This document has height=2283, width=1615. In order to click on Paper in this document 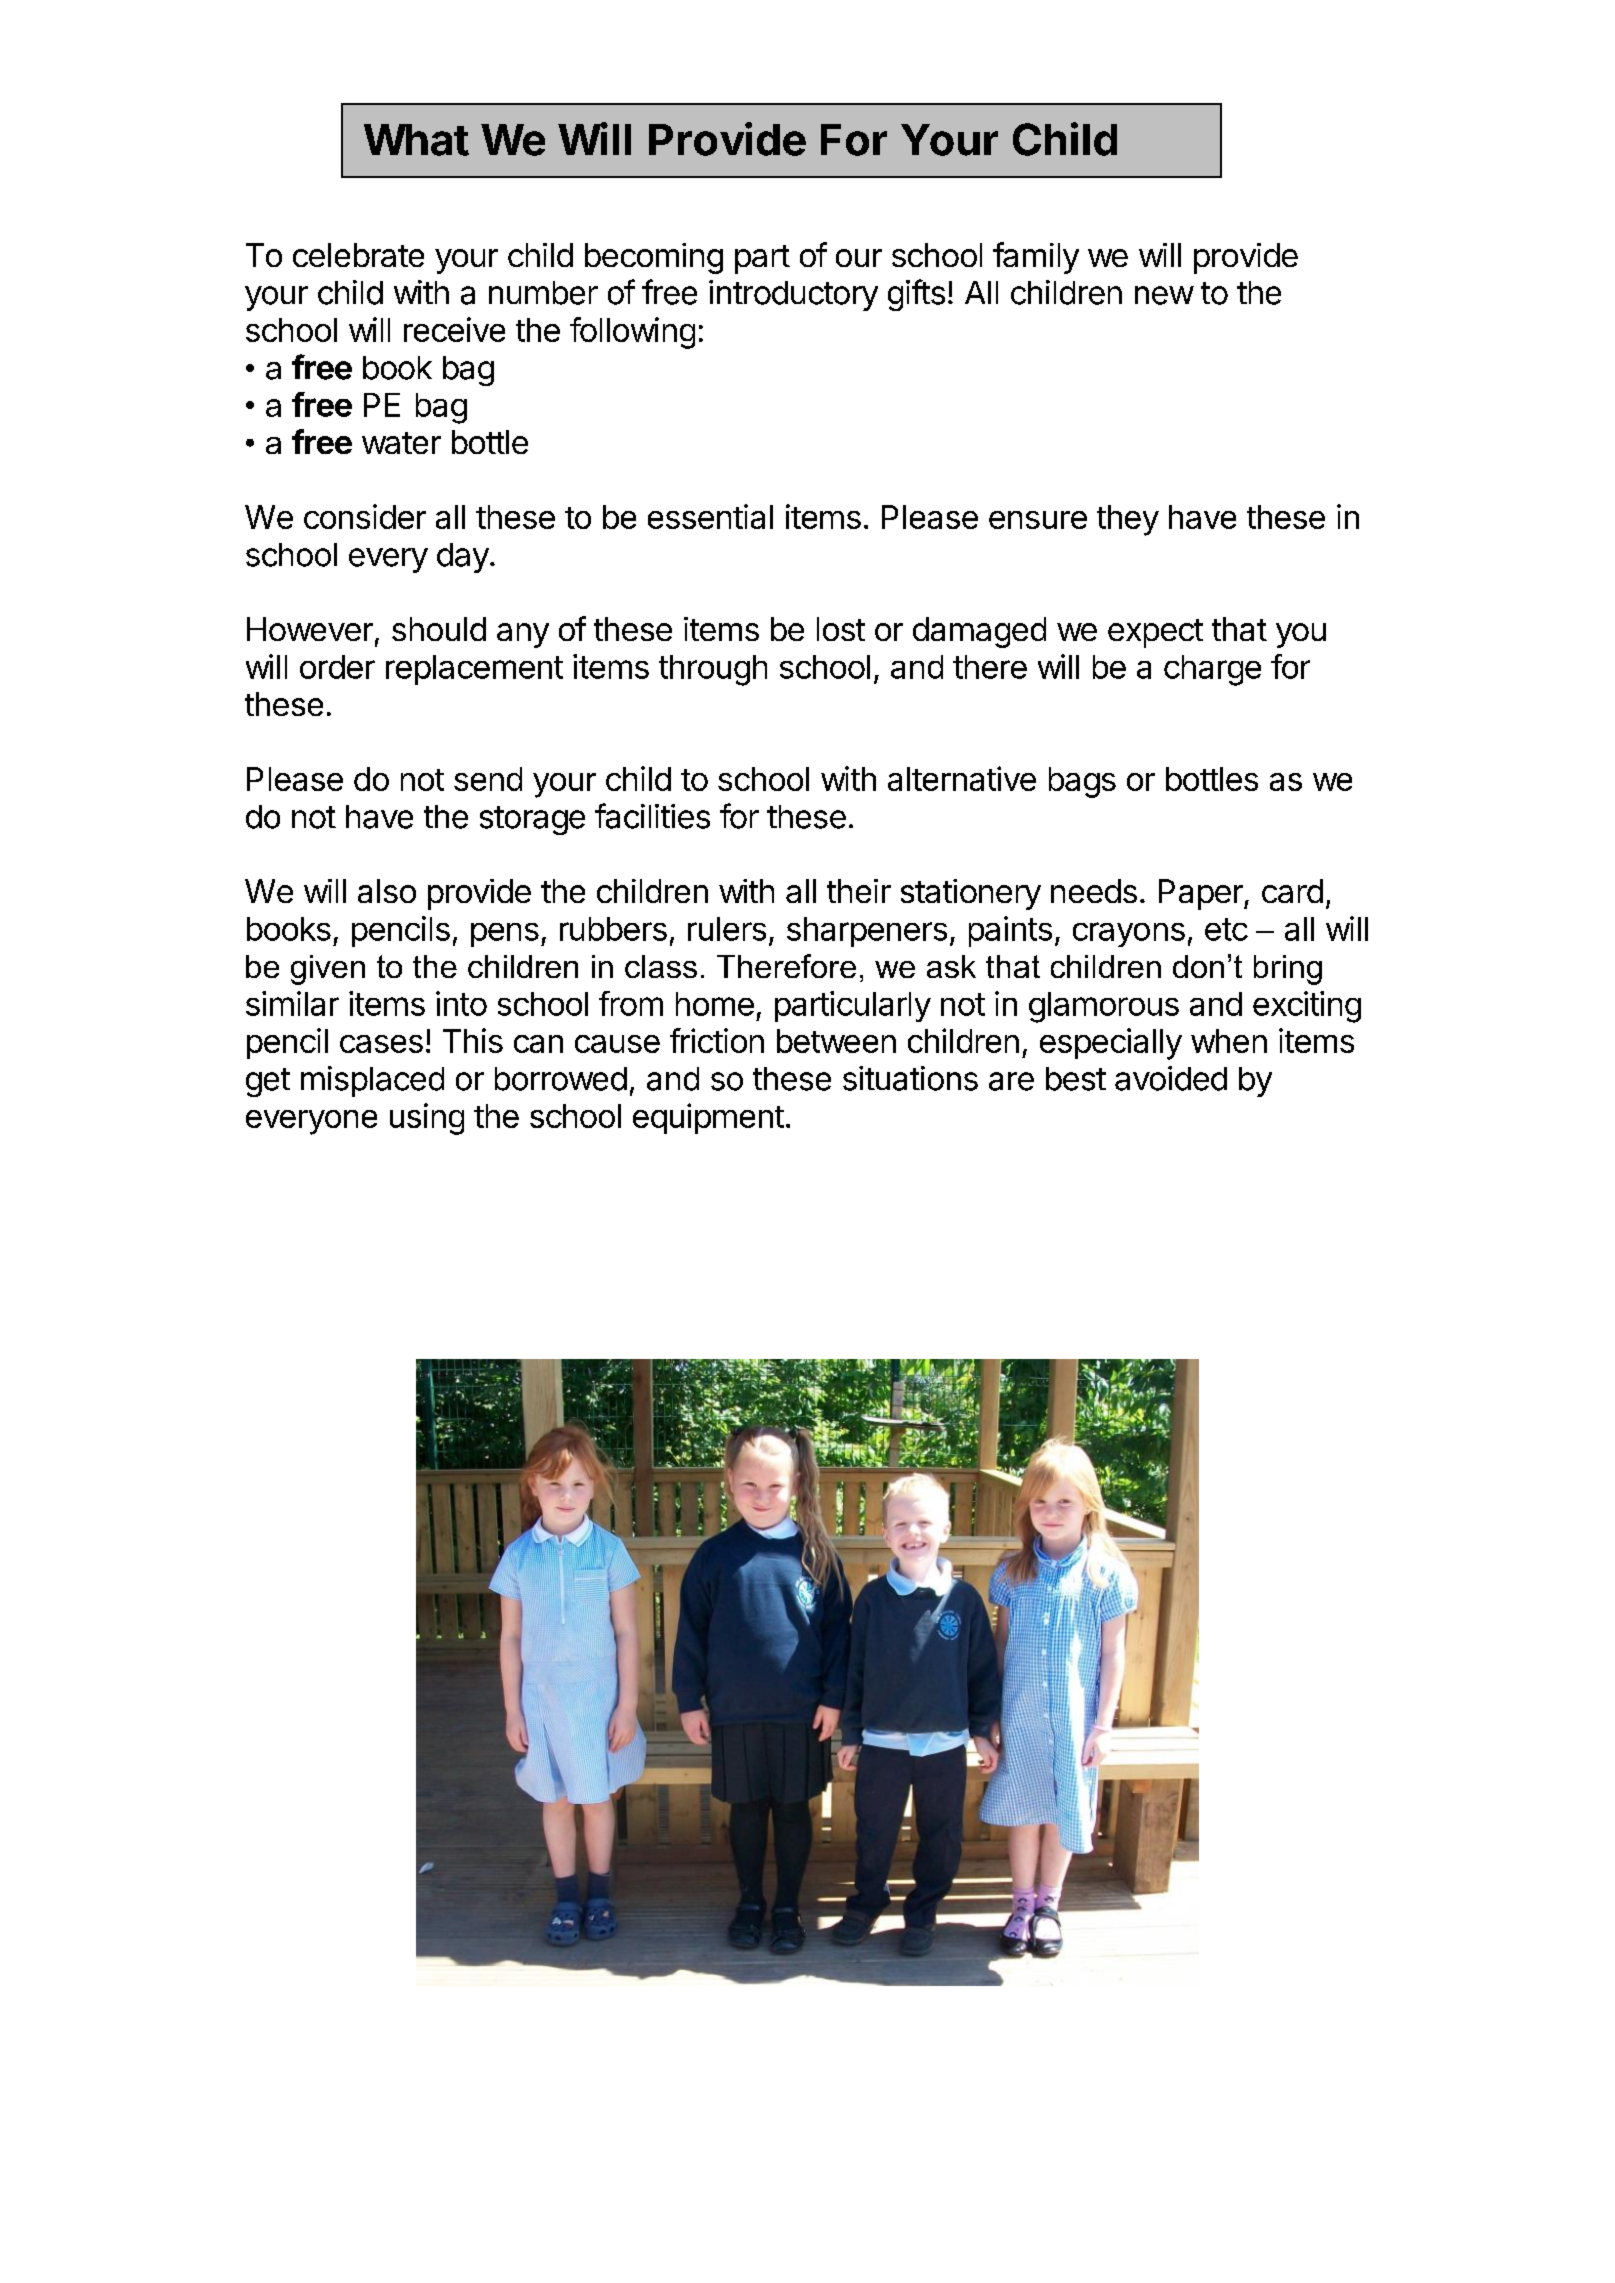, I will do `click(1202, 894)`.
